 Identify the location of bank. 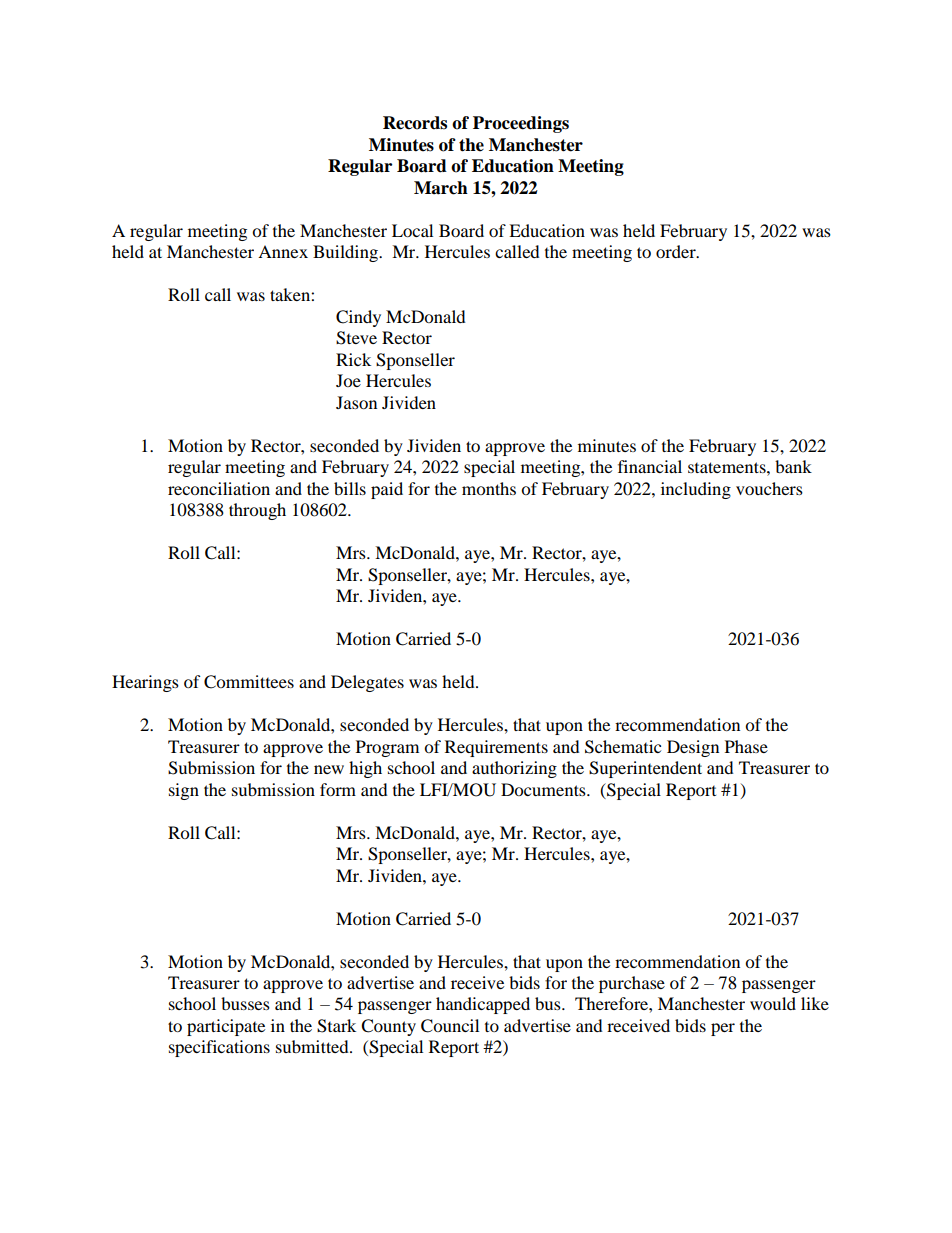
(793, 466).
